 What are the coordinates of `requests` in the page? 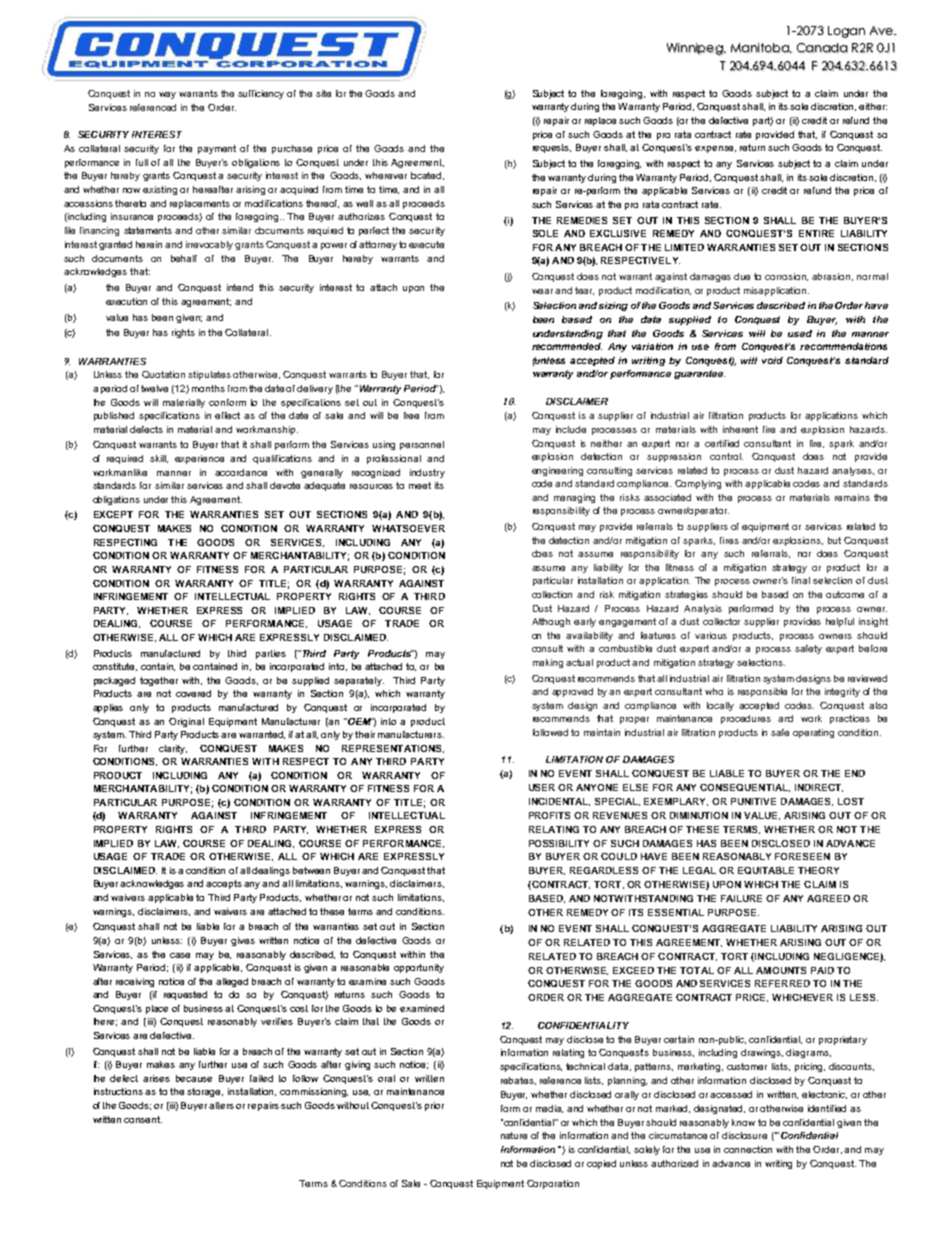 It's located at (552, 148).
